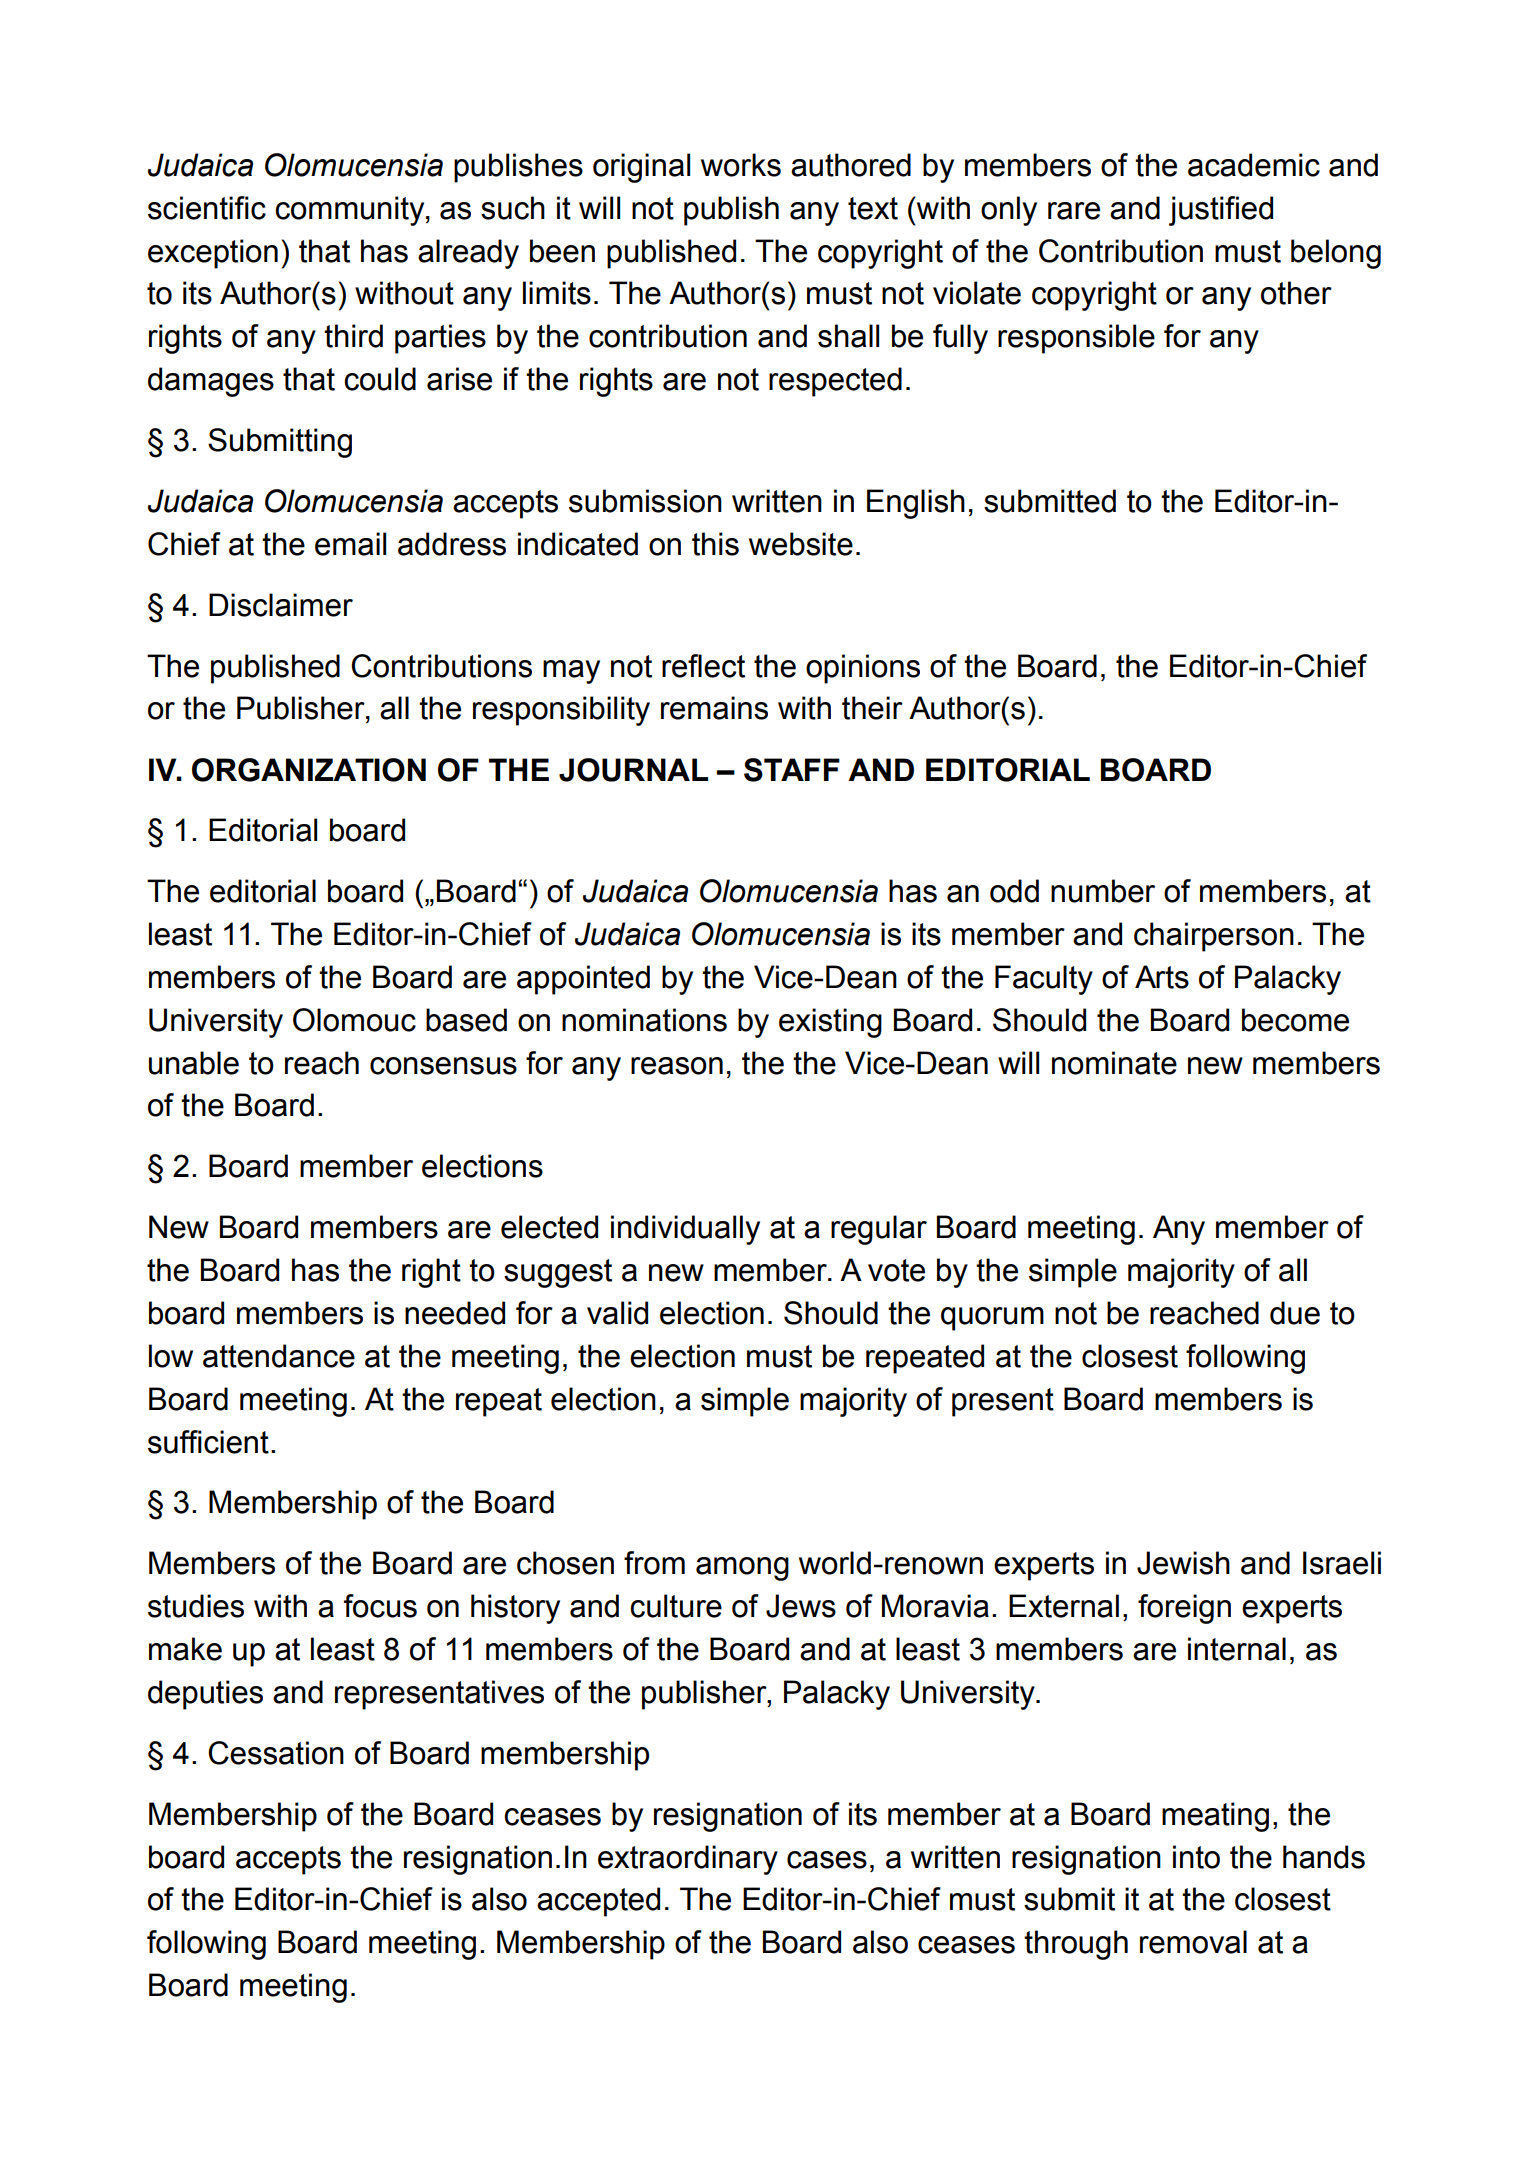  What do you see at coordinates (351, 211) in the page?
I see `community` at bounding box center [351, 211].
